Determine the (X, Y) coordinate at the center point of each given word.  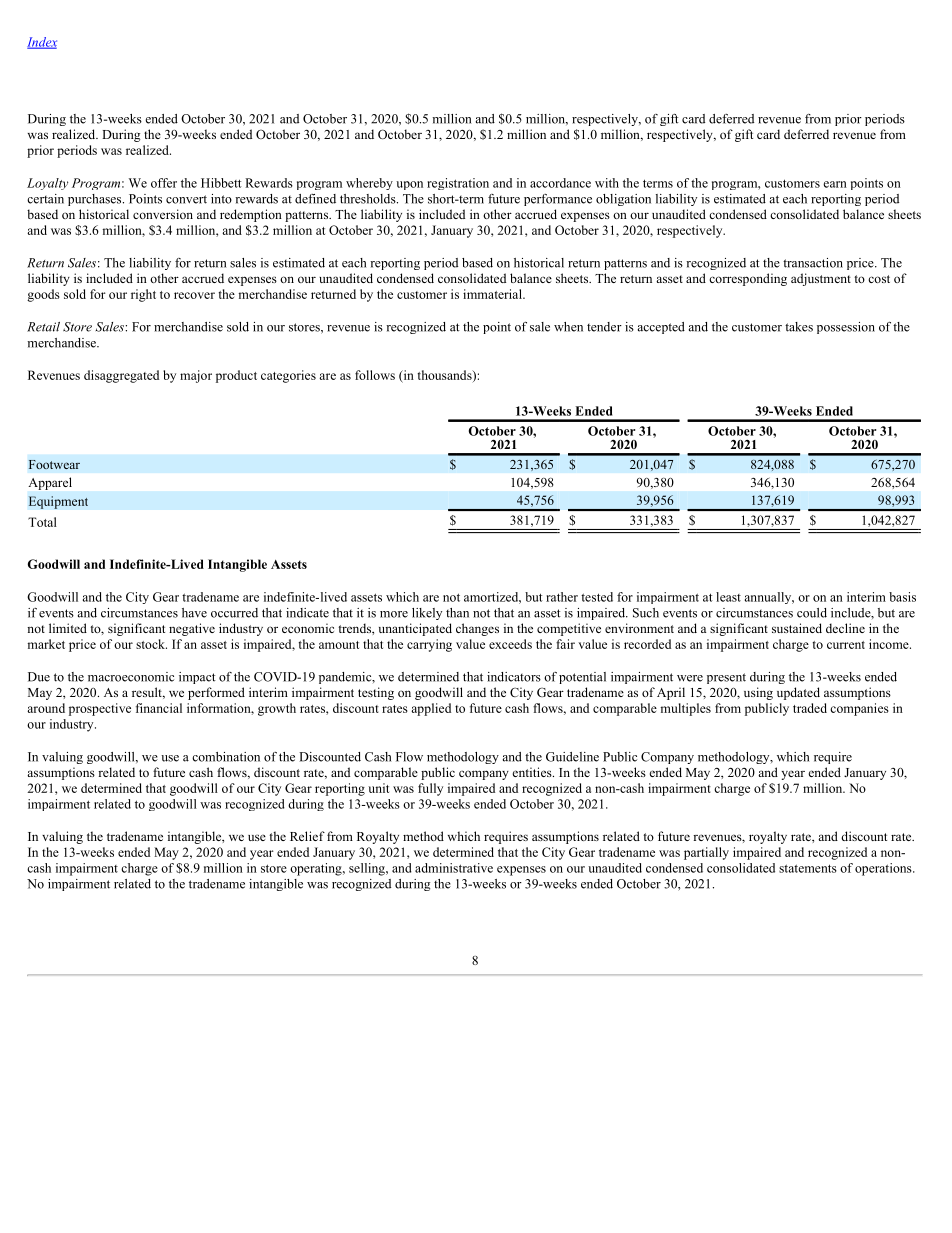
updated (798, 693)
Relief (307, 836)
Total (42, 522)
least (728, 597)
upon (409, 185)
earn (835, 184)
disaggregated (121, 376)
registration (458, 184)
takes (799, 327)
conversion (163, 214)
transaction (813, 263)
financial (159, 708)
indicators (514, 677)
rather (562, 597)
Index (42, 43)
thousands (445, 376)
